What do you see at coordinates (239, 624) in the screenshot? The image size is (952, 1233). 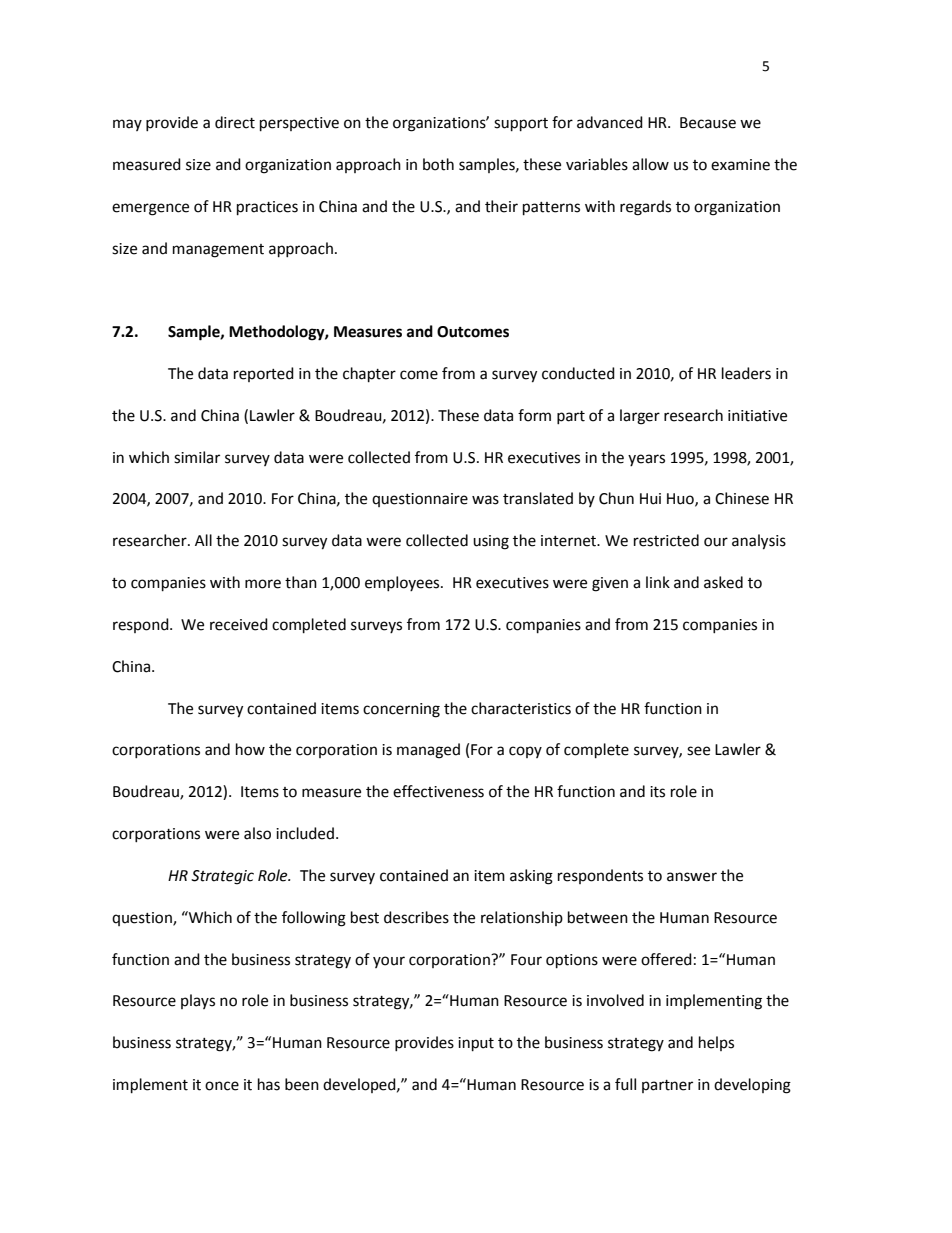 I see `received` at bounding box center [239, 624].
